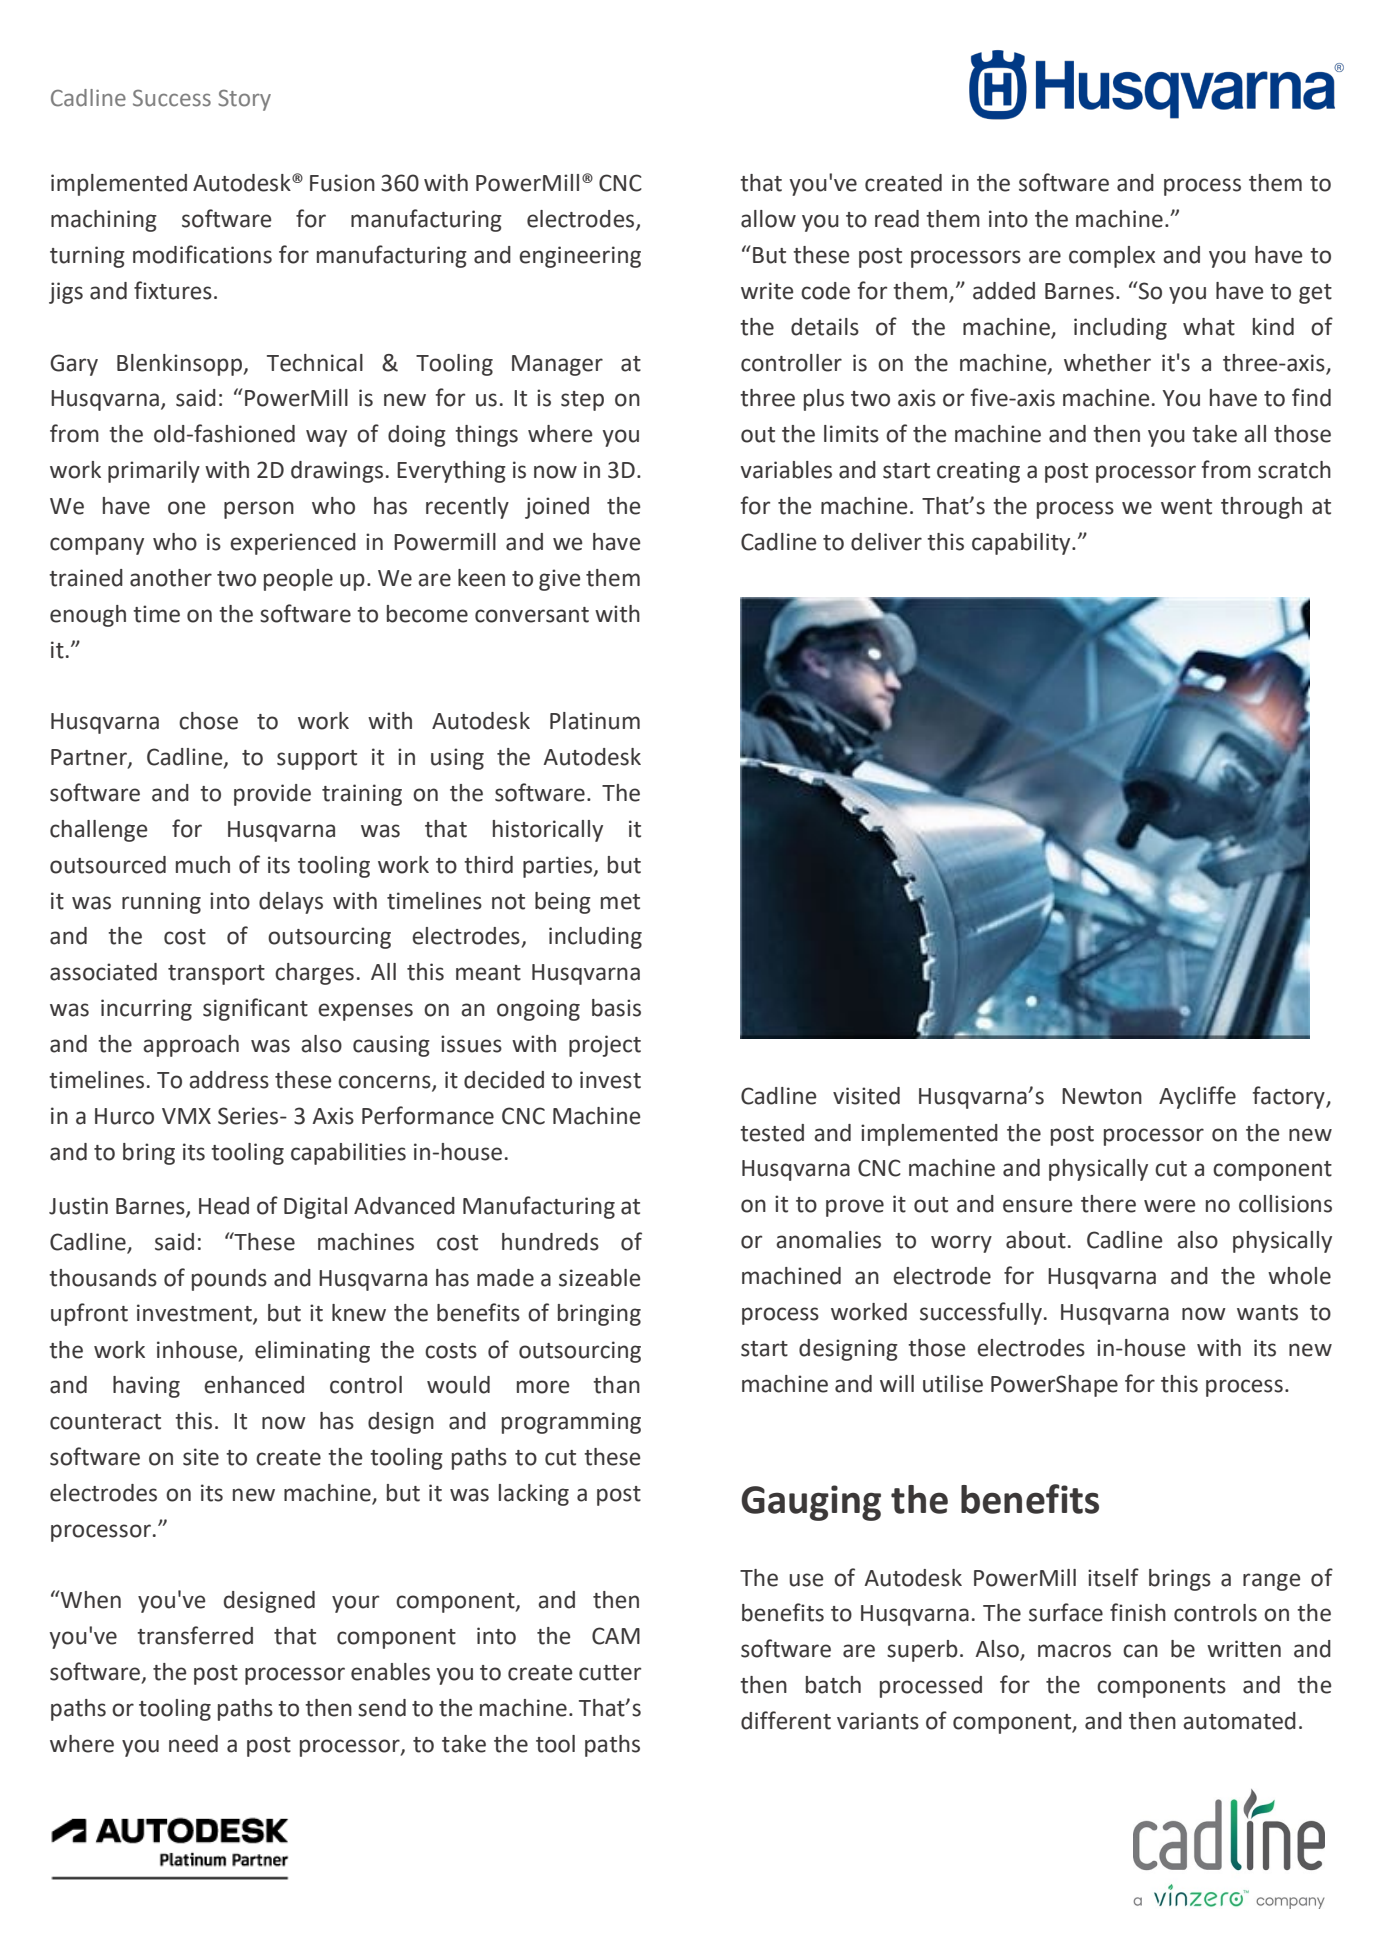 The height and width of the image is (1955, 1382). Describe the element at coordinates (193, 1744) in the image. I see `need` at that location.
